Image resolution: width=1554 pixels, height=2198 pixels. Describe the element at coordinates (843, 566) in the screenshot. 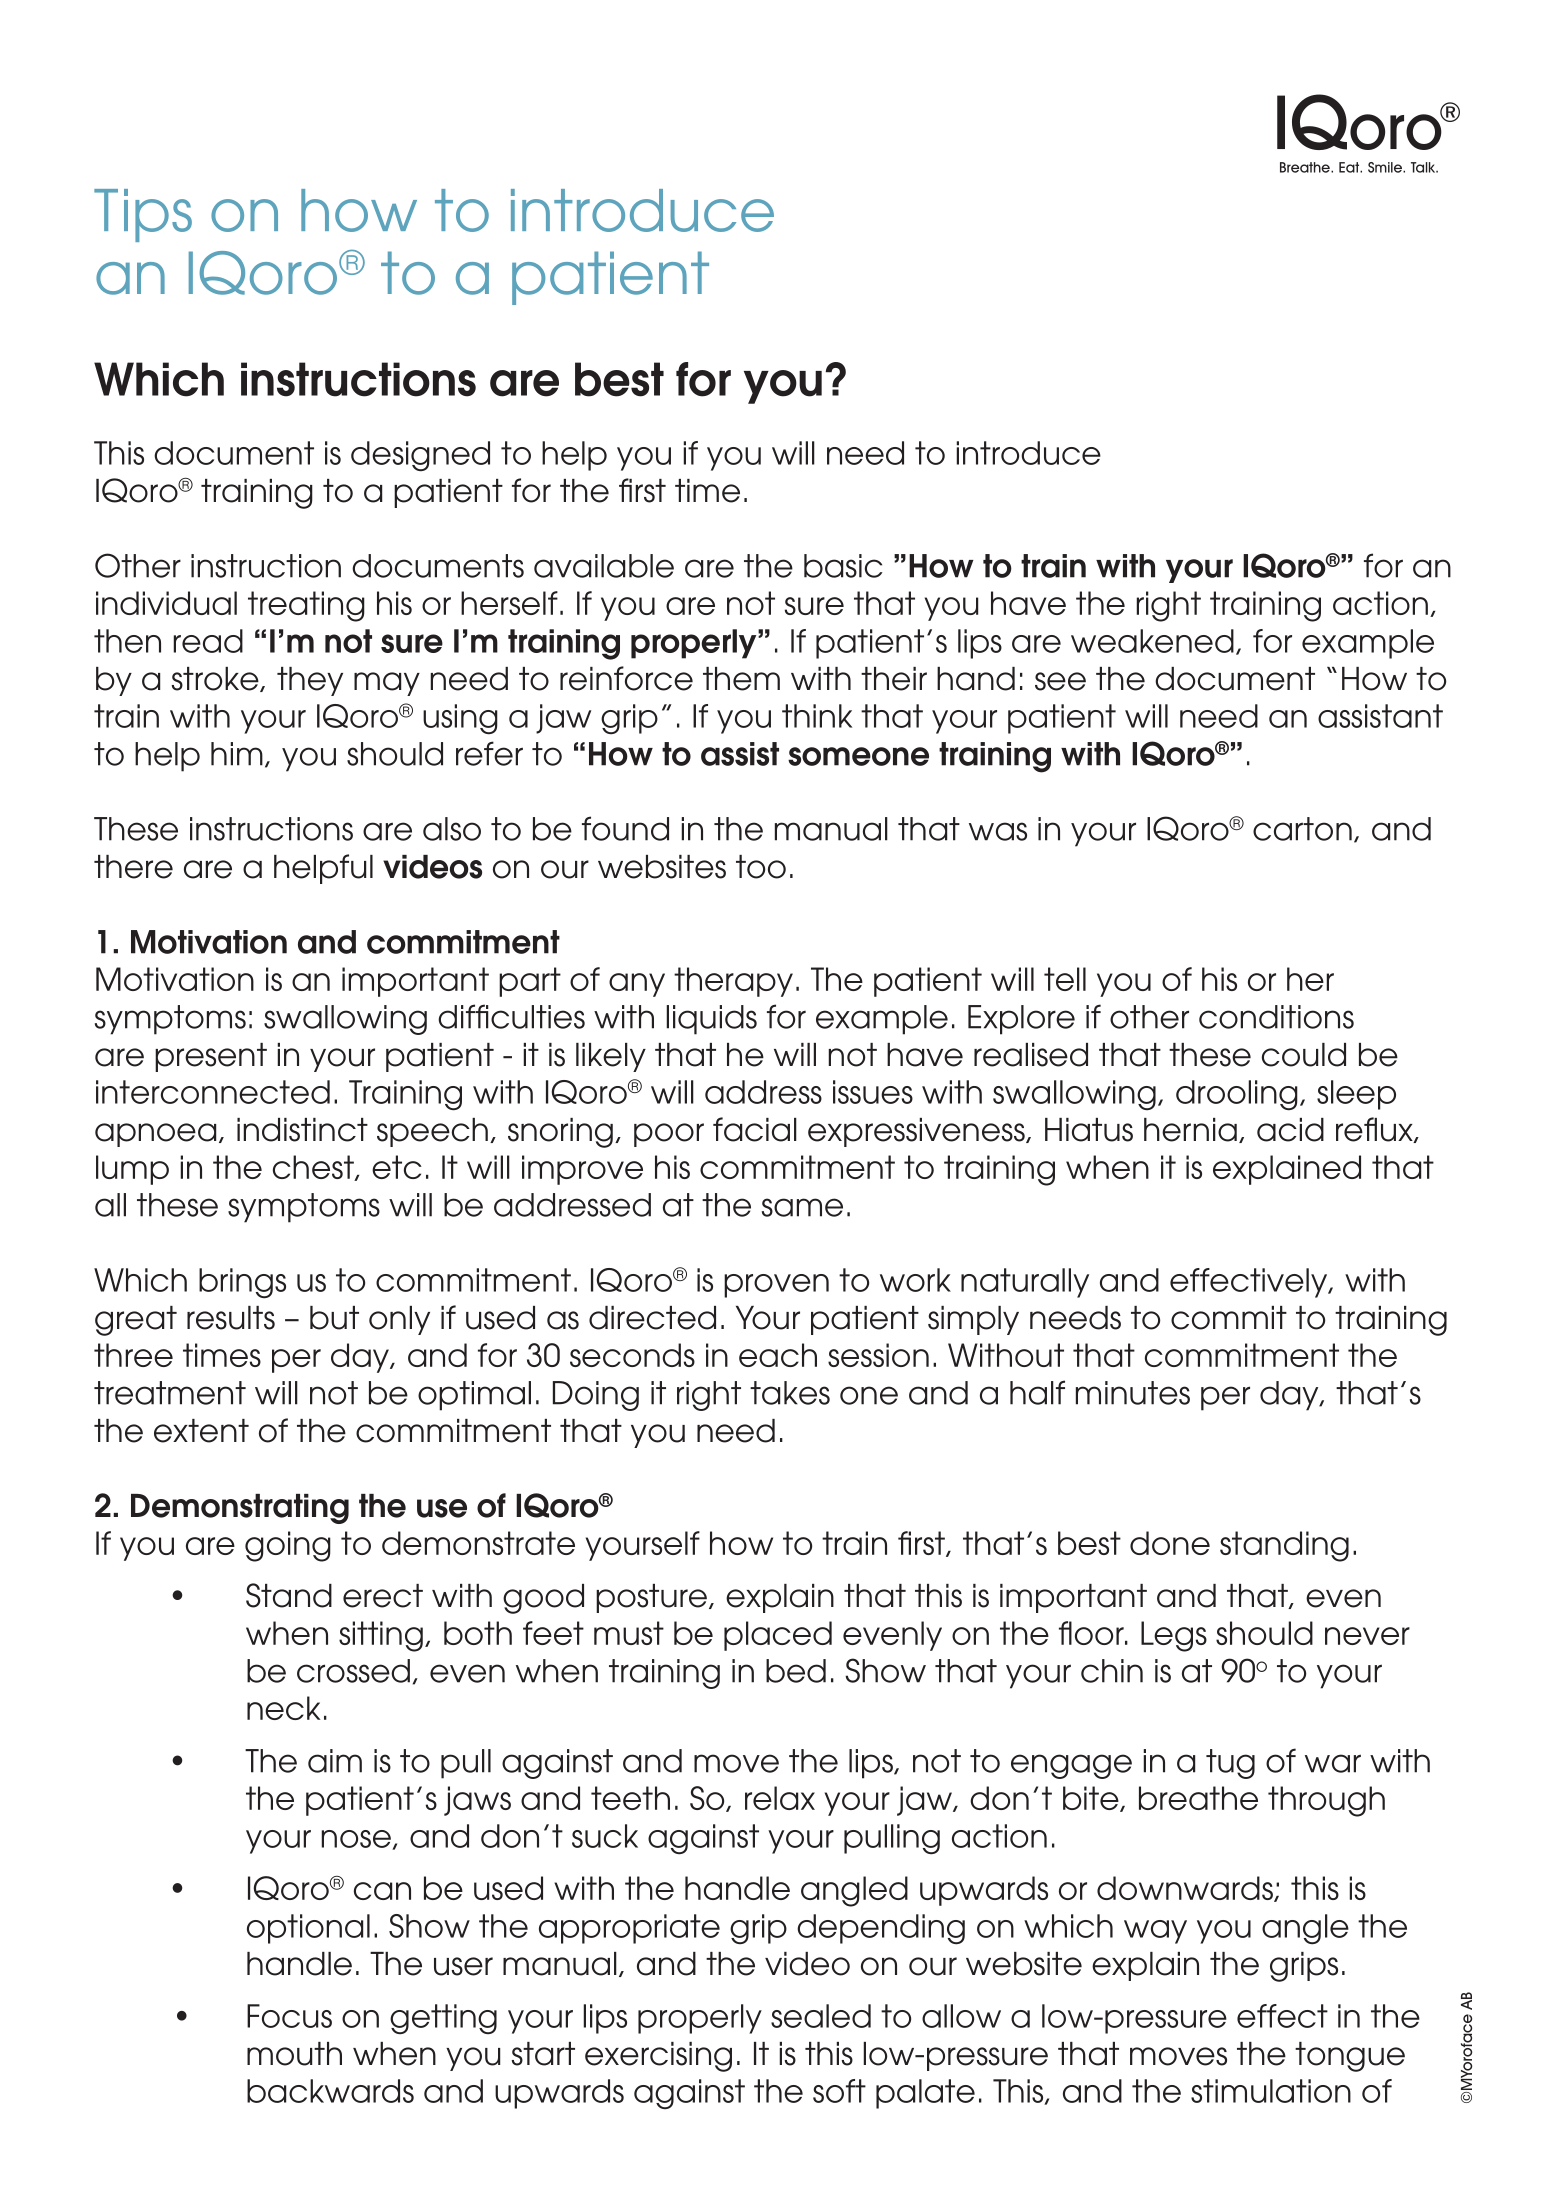

I see `basic` at that location.
